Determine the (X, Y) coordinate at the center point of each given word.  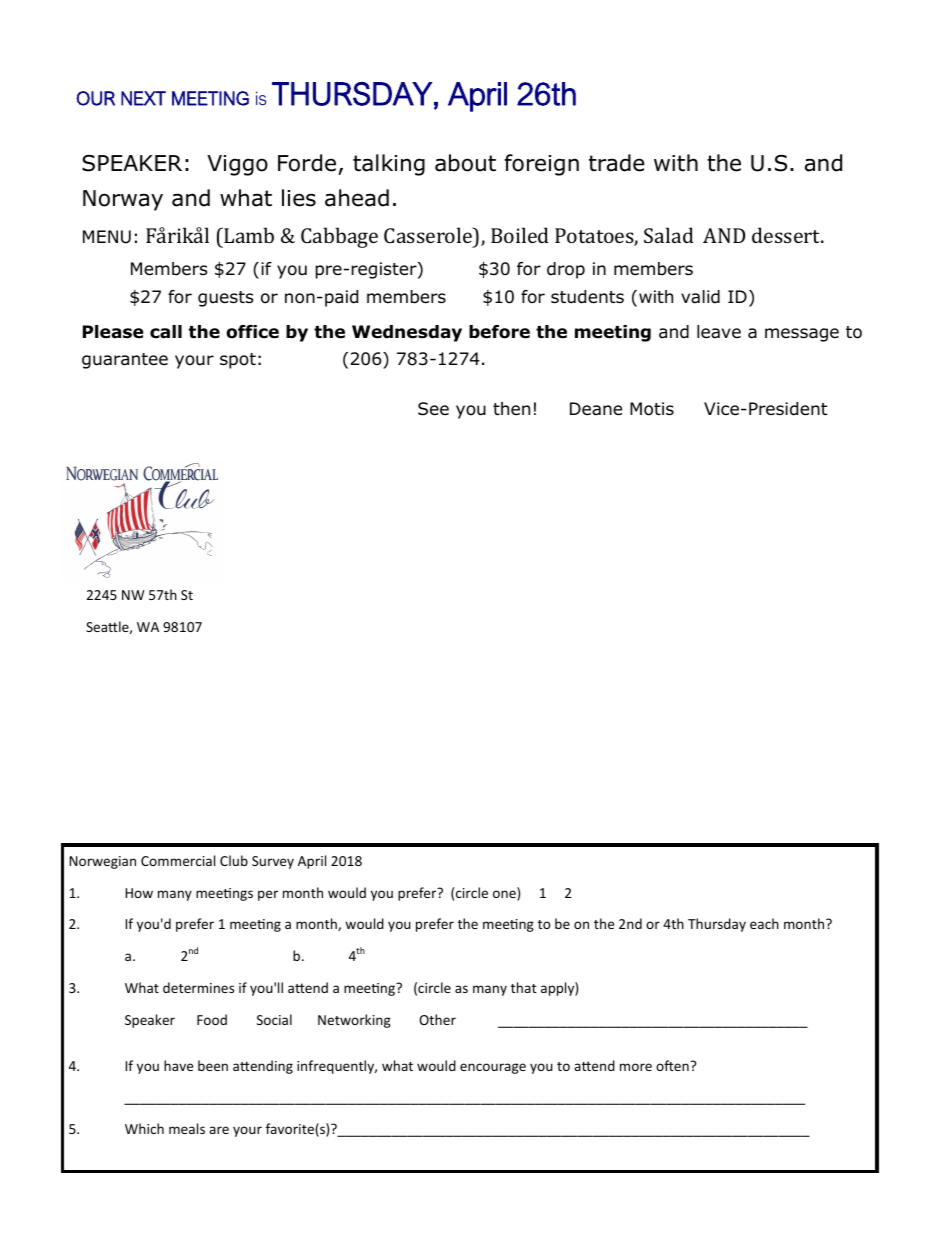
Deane (596, 409)
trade (616, 163)
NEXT (143, 98)
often (672, 1065)
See (433, 409)
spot (238, 361)
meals (187, 1128)
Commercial (178, 860)
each (764, 923)
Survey (273, 862)
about (465, 163)
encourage (493, 1068)
